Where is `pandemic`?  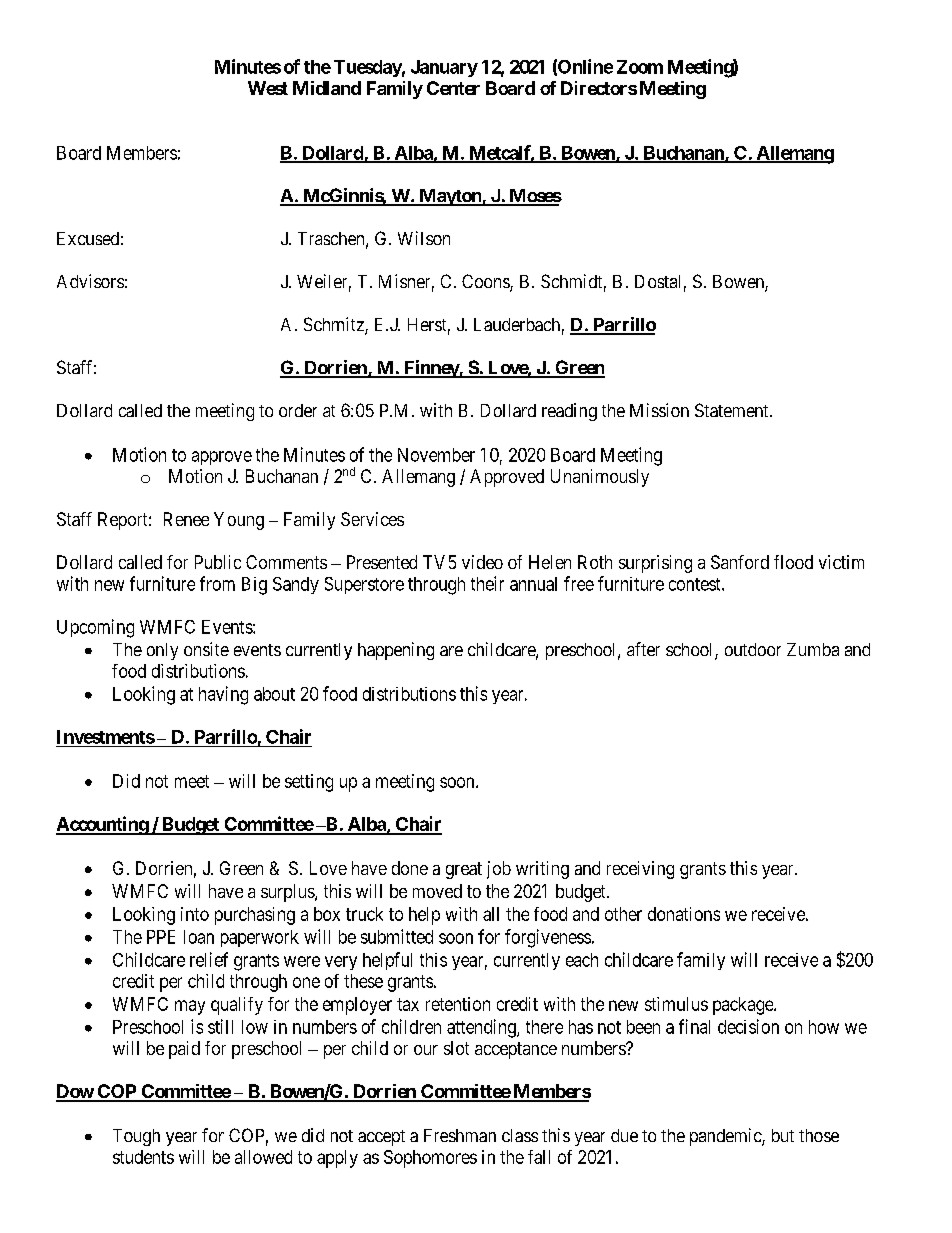
pandemic is located at coordinates (726, 1137).
